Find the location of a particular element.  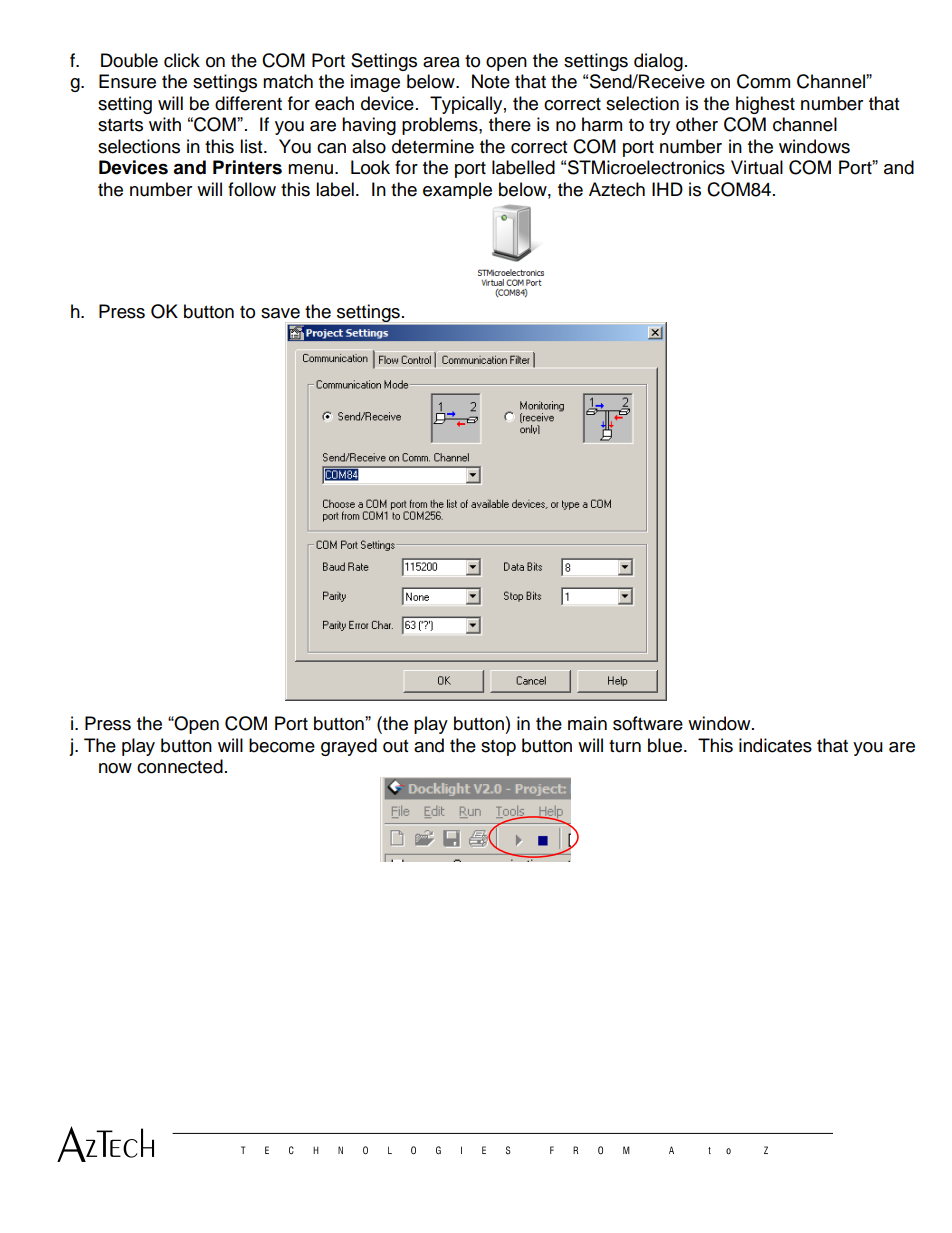

save is located at coordinates (280, 313).
